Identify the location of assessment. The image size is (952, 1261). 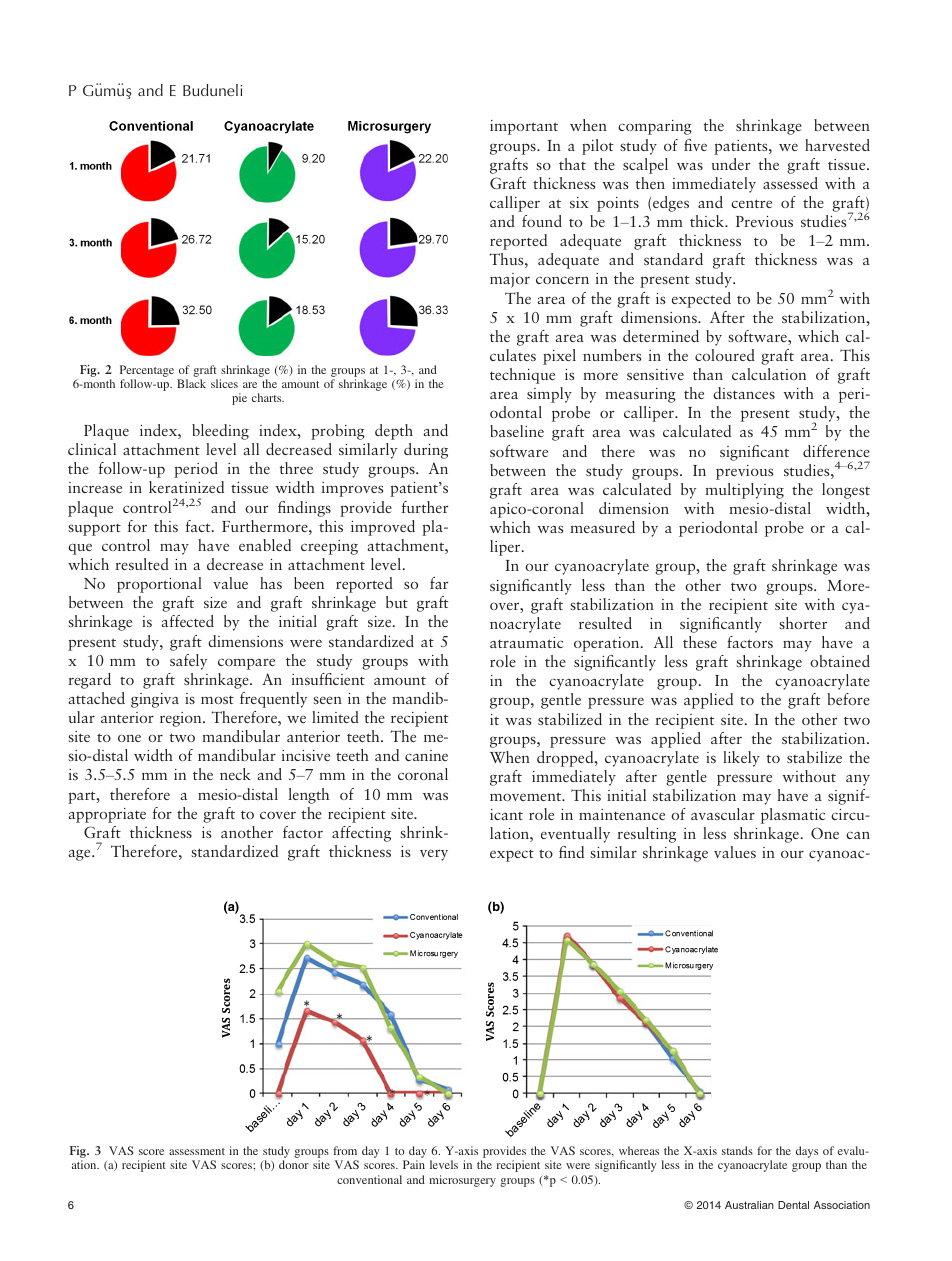
(197, 1151).
